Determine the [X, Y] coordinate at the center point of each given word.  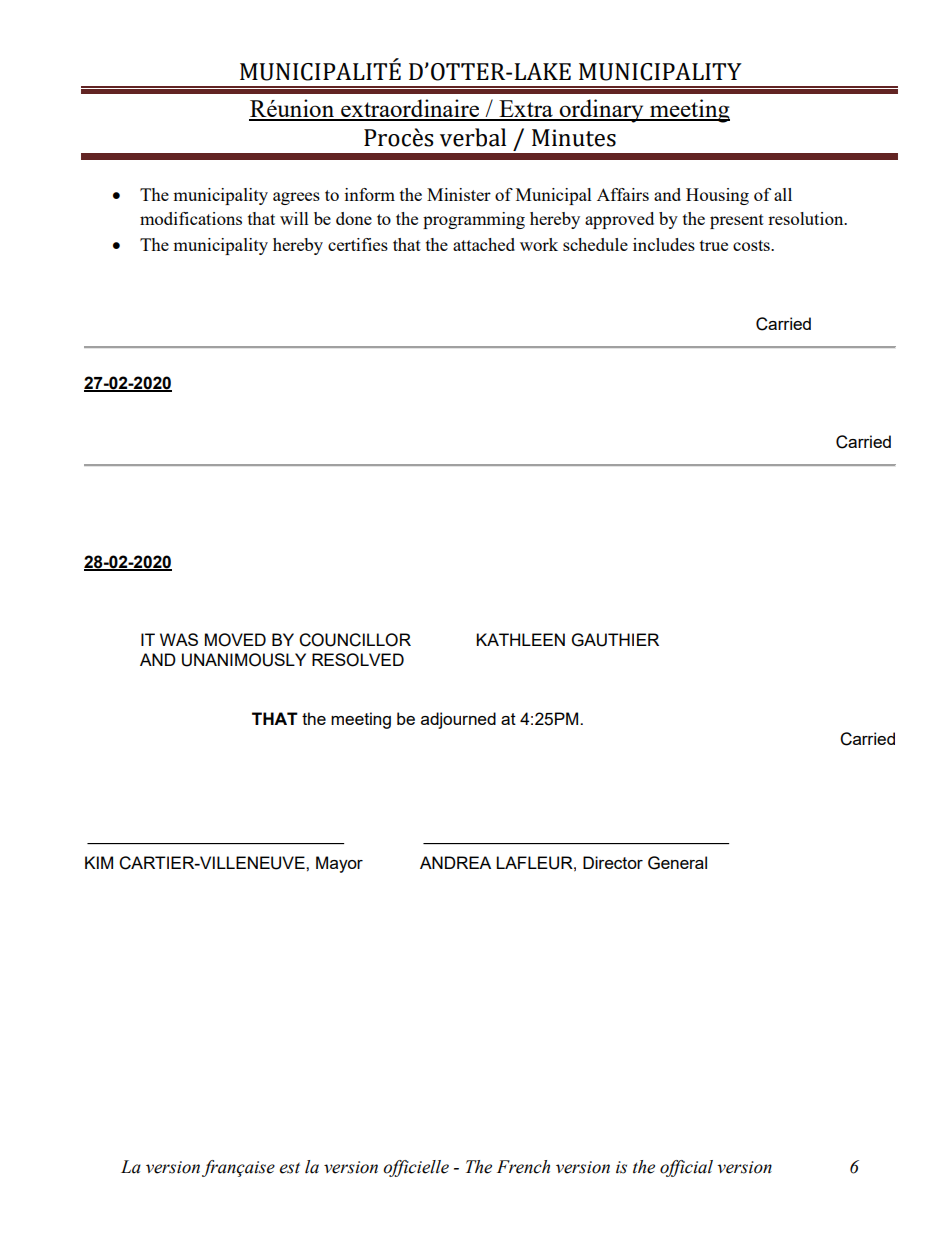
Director [613, 862]
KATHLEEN [520, 639]
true [714, 245]
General [677, 863]
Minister [459, 194]
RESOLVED [358, 660]
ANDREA [455, 862]
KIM [99, 862]
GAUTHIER [615, 640]
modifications [191, 218]
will [294, 218]
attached [484, 244]
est [290, 1168]
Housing [717, 196]
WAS [179, 639]
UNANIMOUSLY [244, 660]
